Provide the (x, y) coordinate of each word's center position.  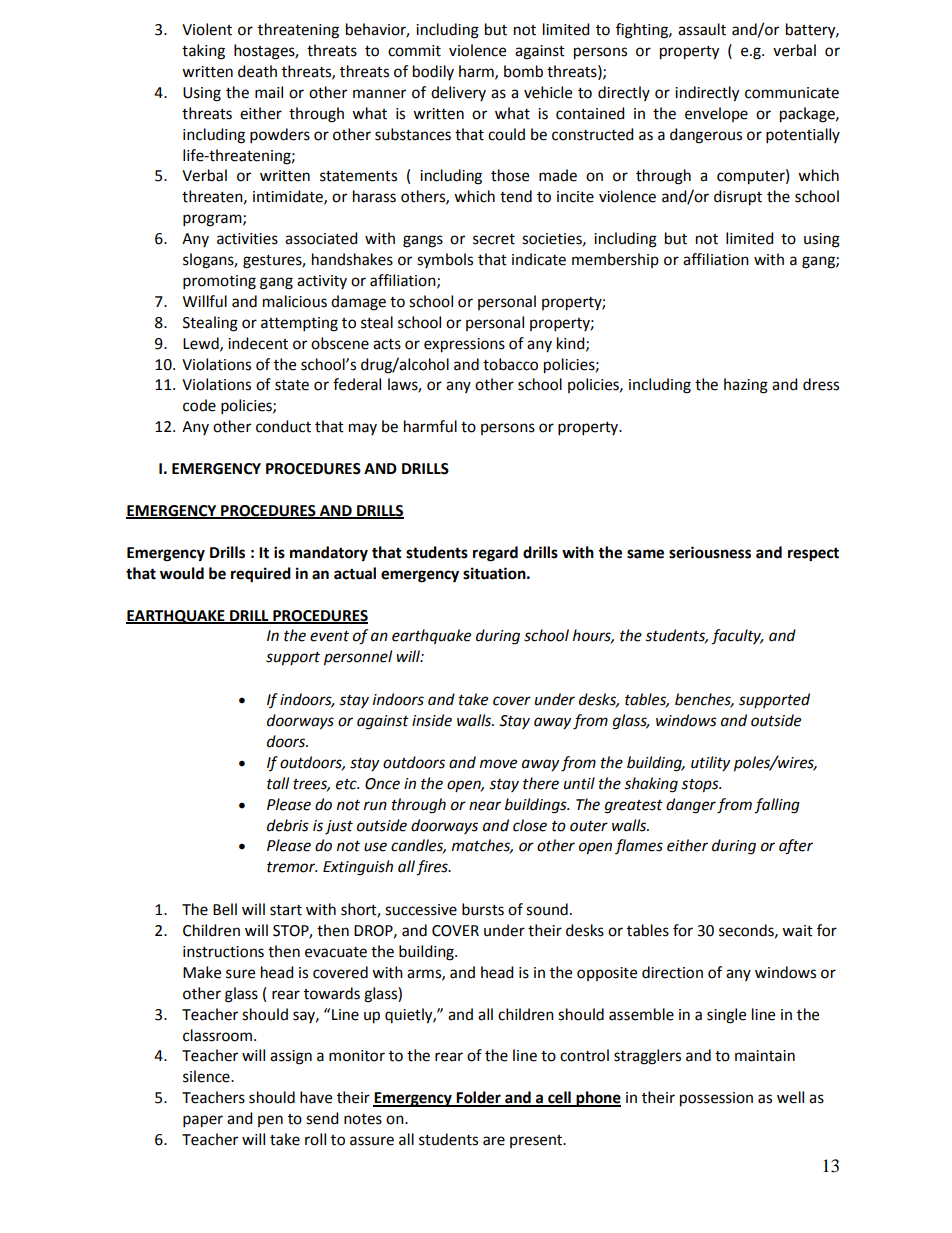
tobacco (510, 364)
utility (710, 764)
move (498, 764)
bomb (523, 71)
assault (702, 29)
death (257, 71)
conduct (283, 426)
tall (278, 783)
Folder (479, 1098)
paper (203, 1121)
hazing (746, 386)
